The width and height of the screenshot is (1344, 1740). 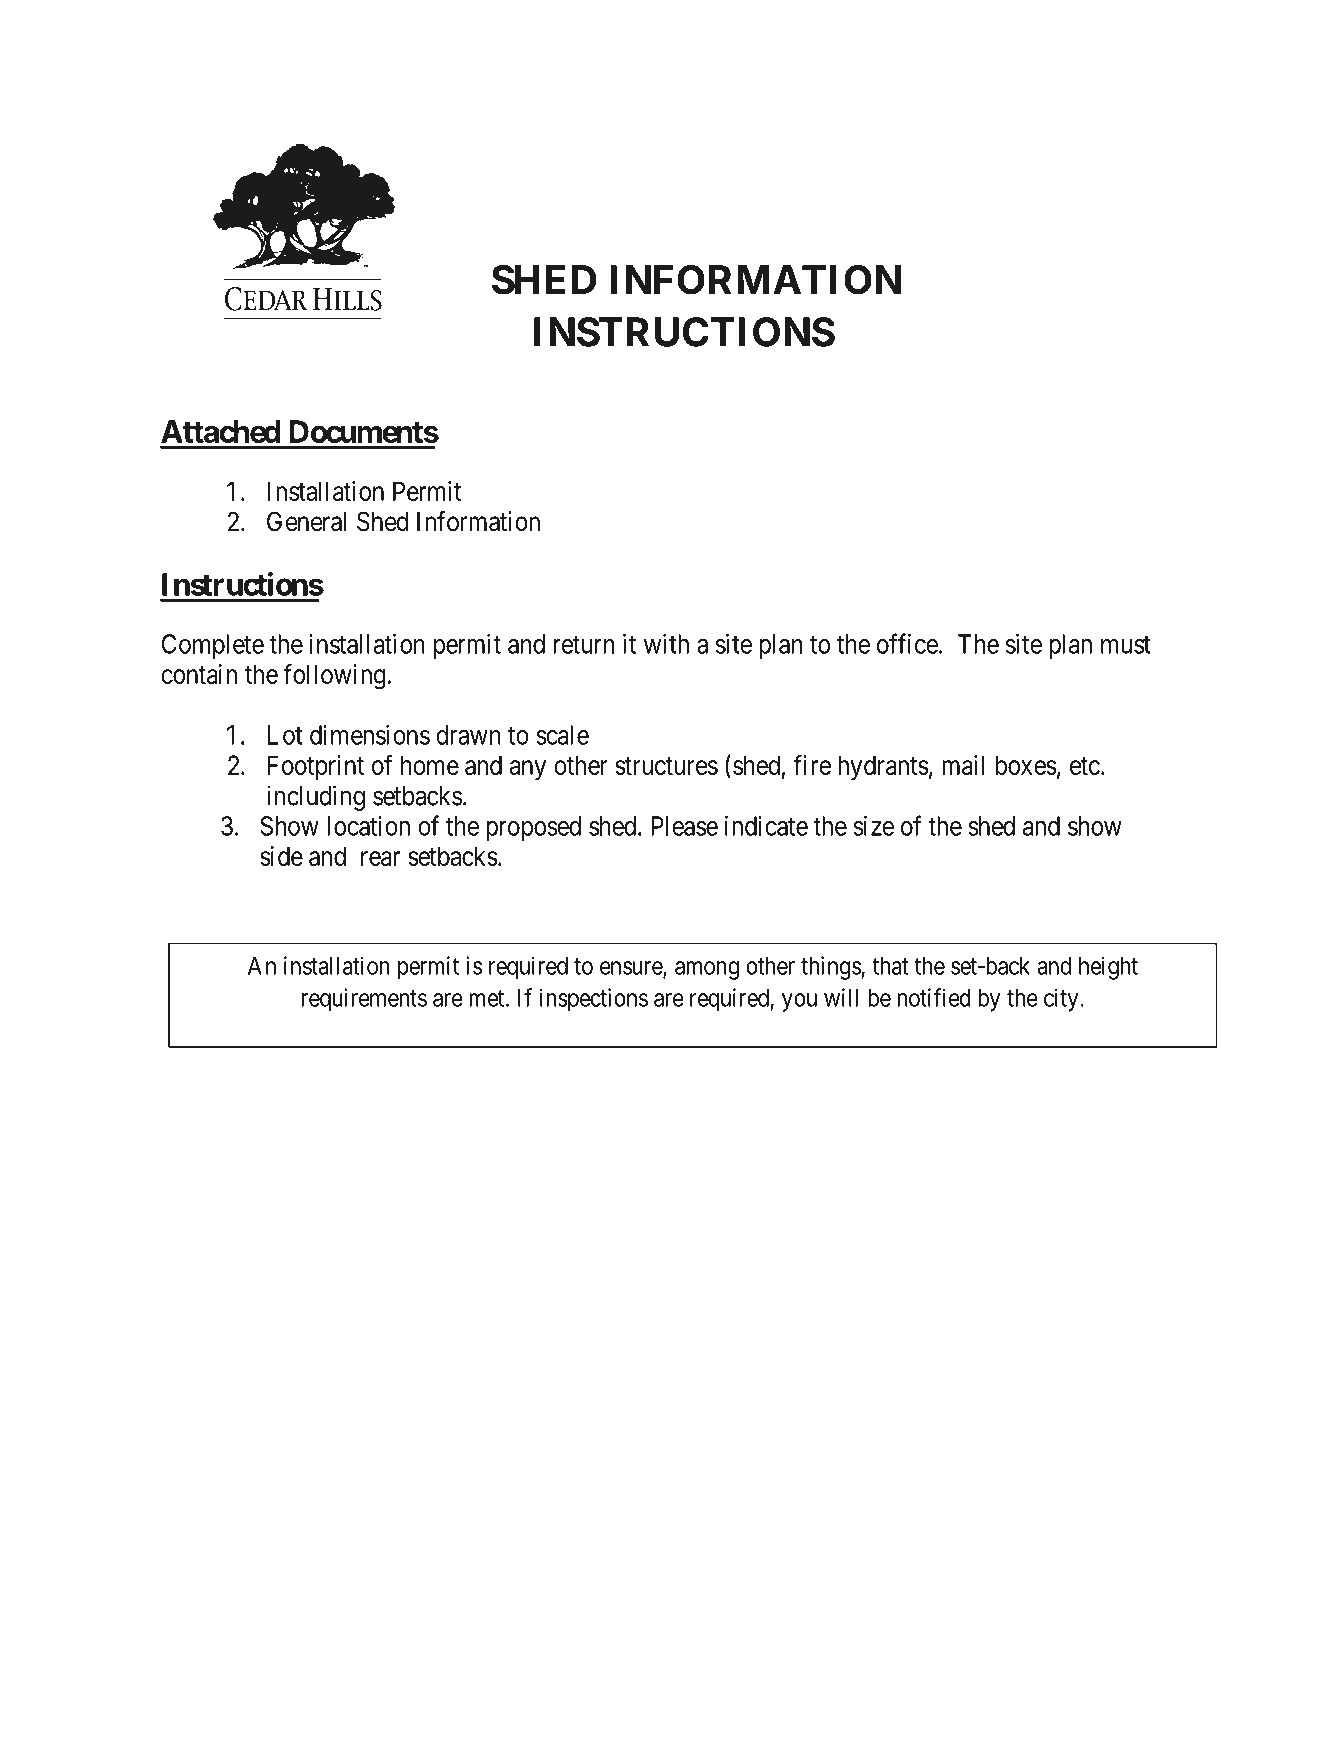 What do you see at coordinates (364, 1000) in the screenshot?
I see `requirements` at bounding box center [364, 1000].
